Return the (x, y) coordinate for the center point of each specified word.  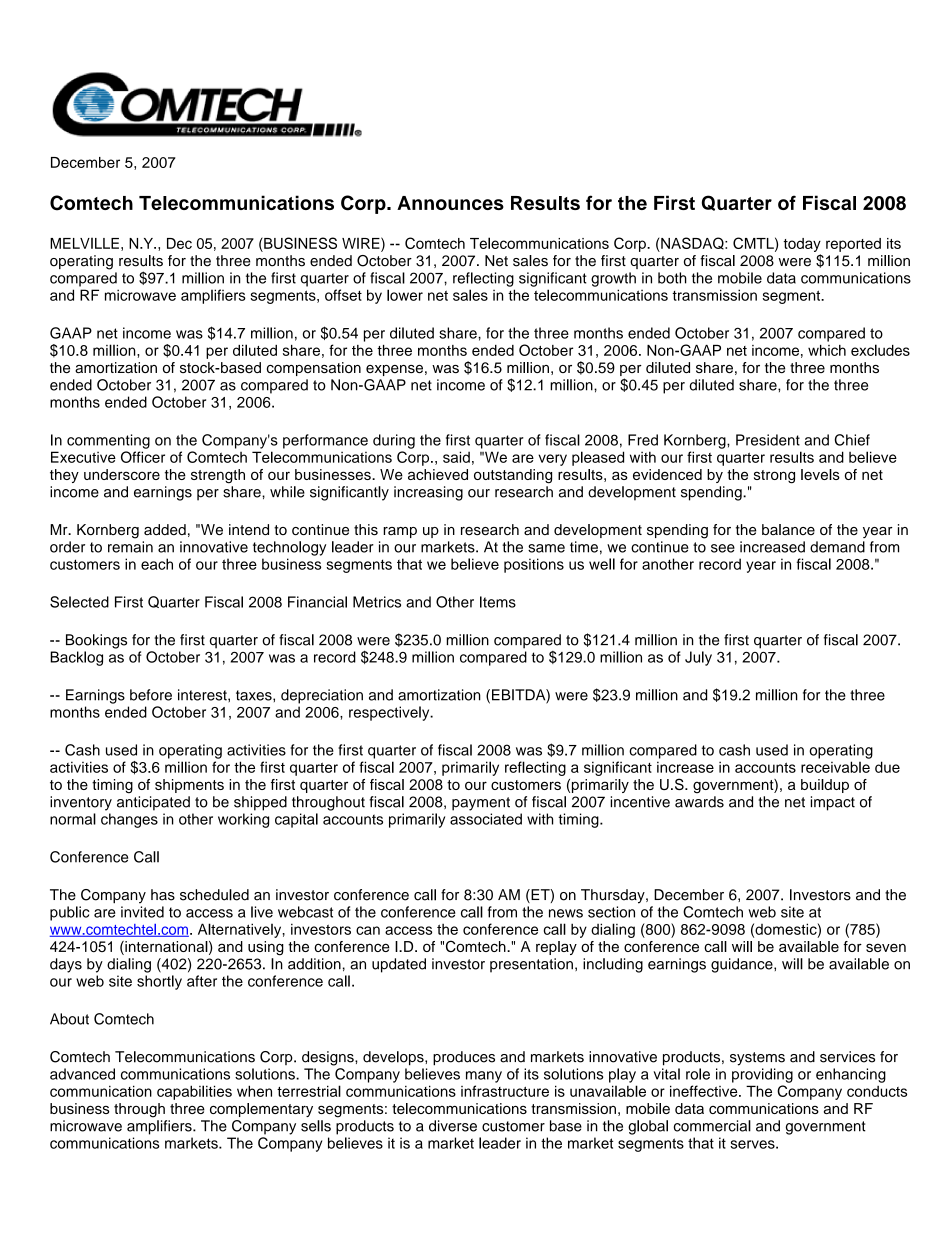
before (151, 695)
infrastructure (505, 1091)
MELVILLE (84, 243)
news (566, 913)
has (163, 895)
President (768, 440)
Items (498, 602)
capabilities (194, 1092)
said (456, 457)
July (698, 658)
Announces (450, 203)
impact (833, 803)
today (802, 245)
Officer (143, 457)
